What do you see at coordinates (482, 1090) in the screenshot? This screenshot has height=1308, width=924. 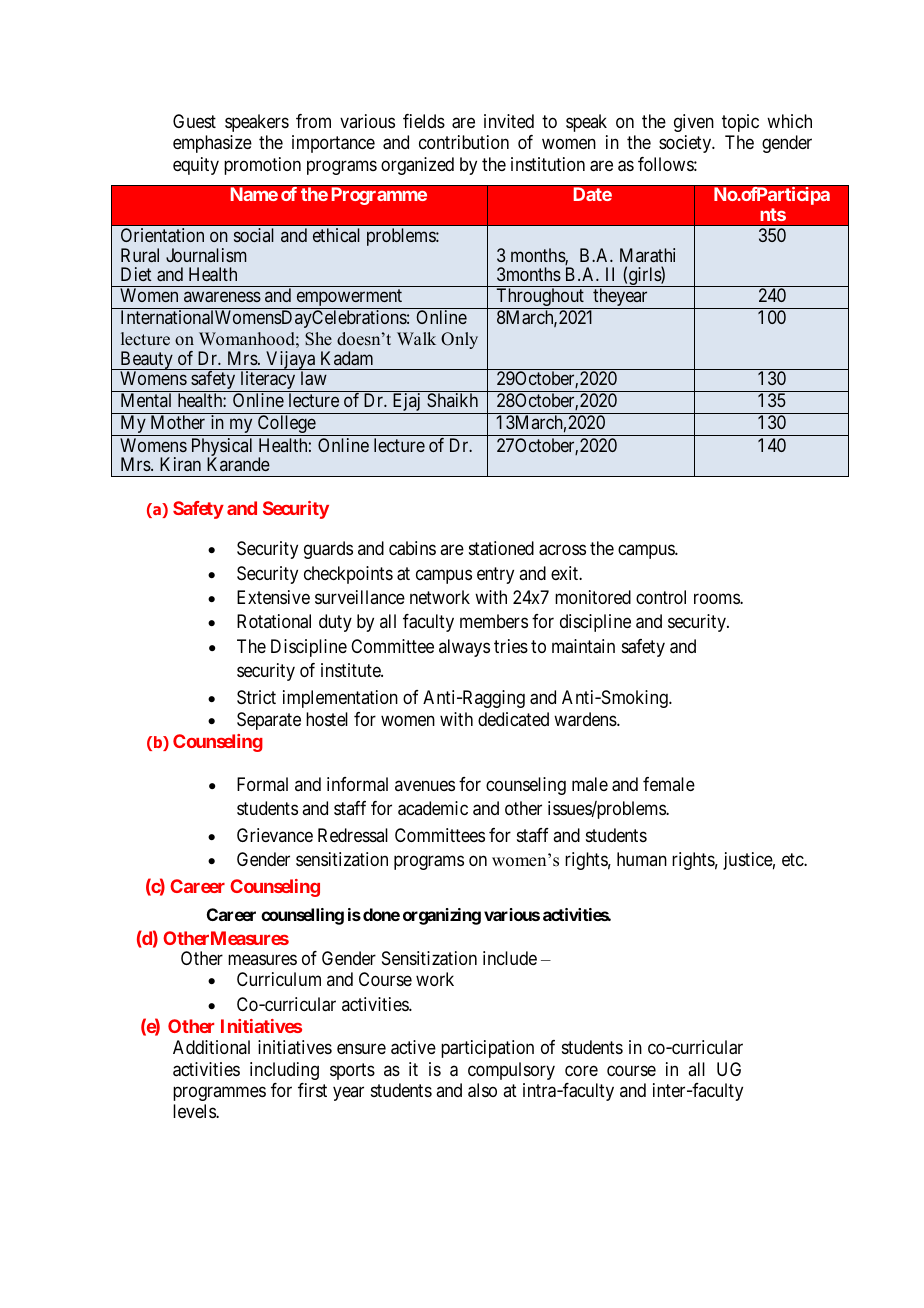 I see `also` at bounding box center [482, 1090].
